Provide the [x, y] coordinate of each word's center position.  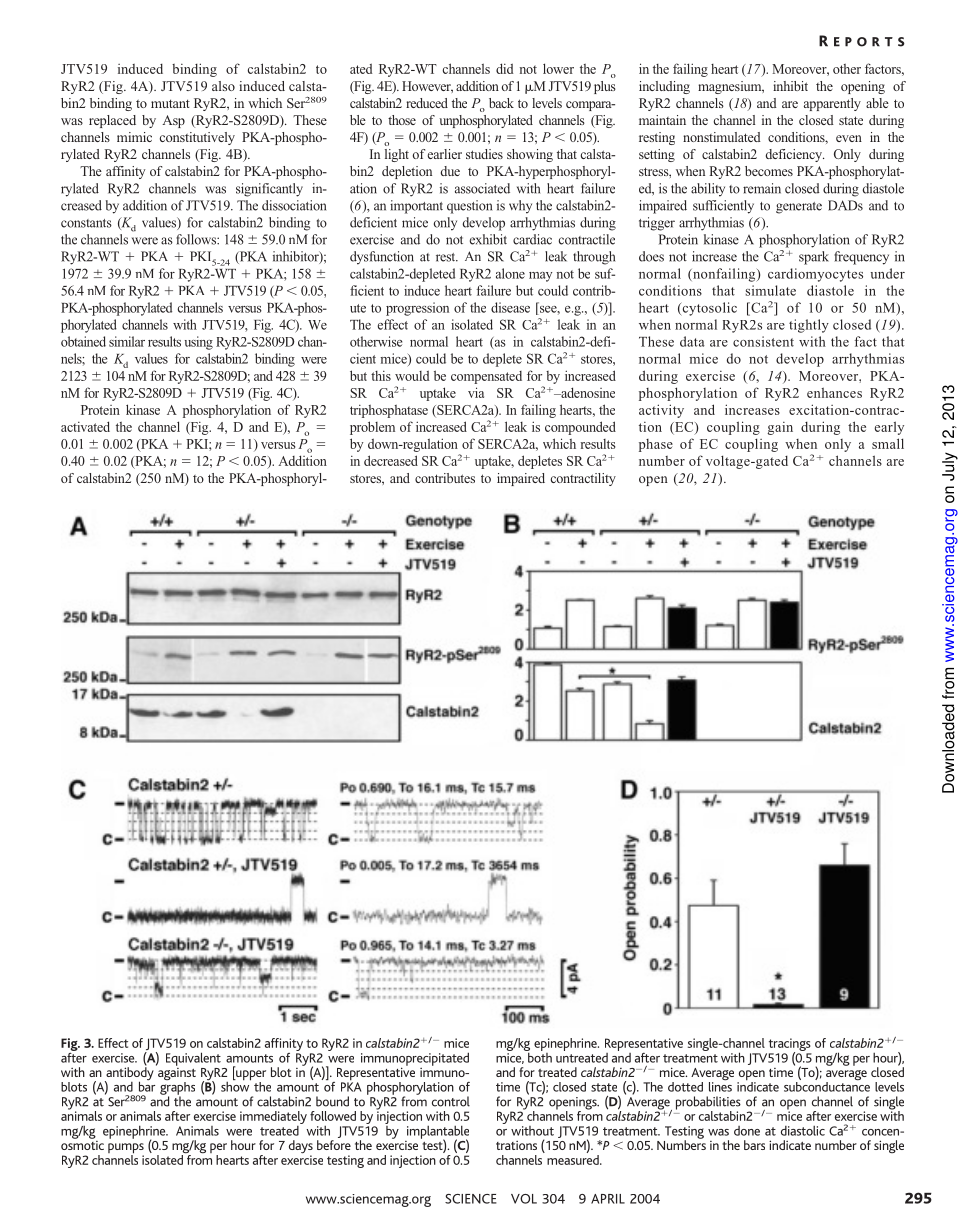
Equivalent [193, 1059]
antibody [129, 1074]
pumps [126, 1149]
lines [720, 1085]
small [888, 443]
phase [656, 445]
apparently [832, 104]
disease [510, 307]
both [539, 1056]
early [889, 428]
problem [372, 428]
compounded [580, 428]
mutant [170, 103]
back [501, 103]
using [199, 343]
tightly [809, 326]
